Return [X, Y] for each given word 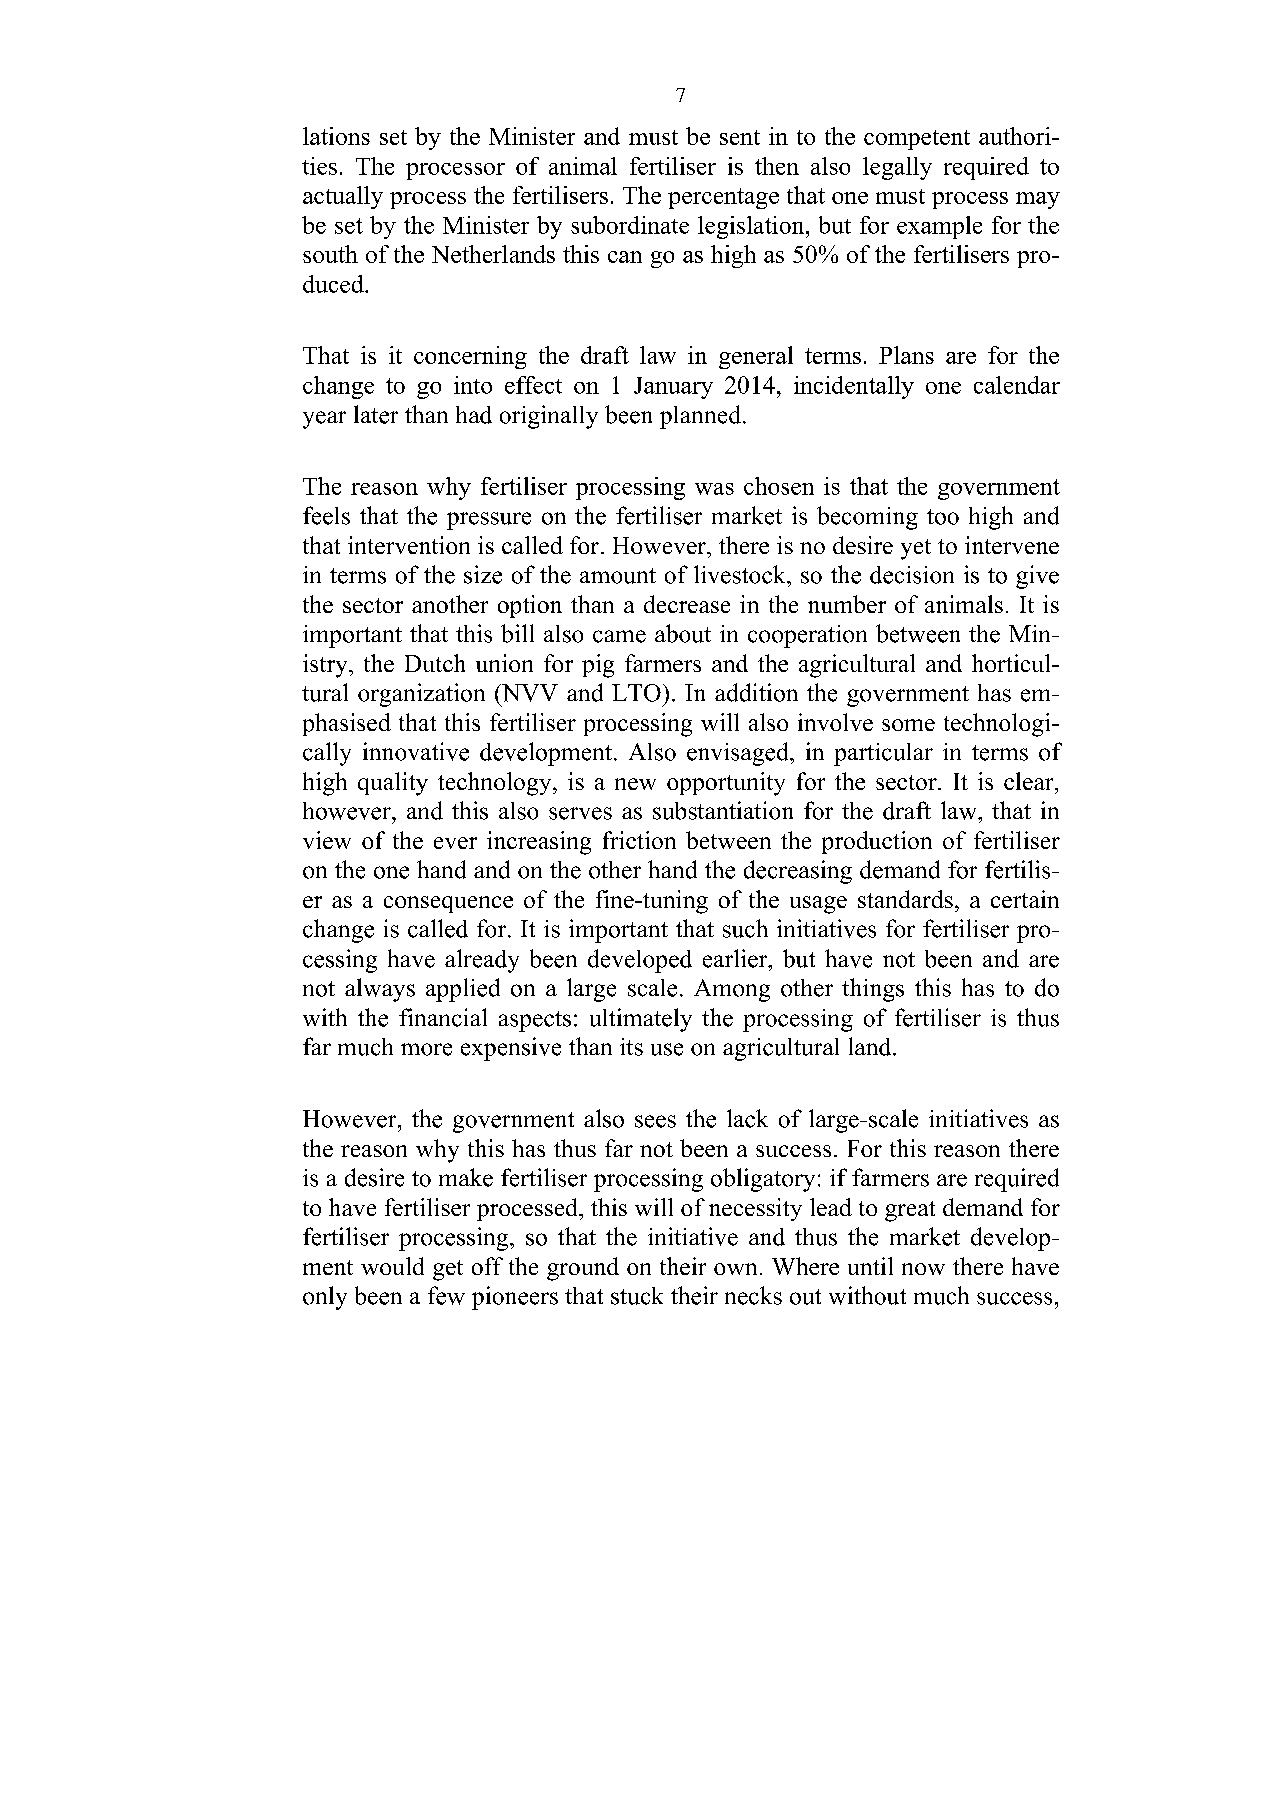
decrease [687, 604]
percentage [723, 198]
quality [393, 784]
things [873, 990]
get [448, 1270]
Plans [906, 355]
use [667, 1049]
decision [912, 575]
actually [343, 197]
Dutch [435, 663]
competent [917, 140]
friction [639, 840]
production [877, 842]
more [426, 1049]
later [376, 414]
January [673, 388]
